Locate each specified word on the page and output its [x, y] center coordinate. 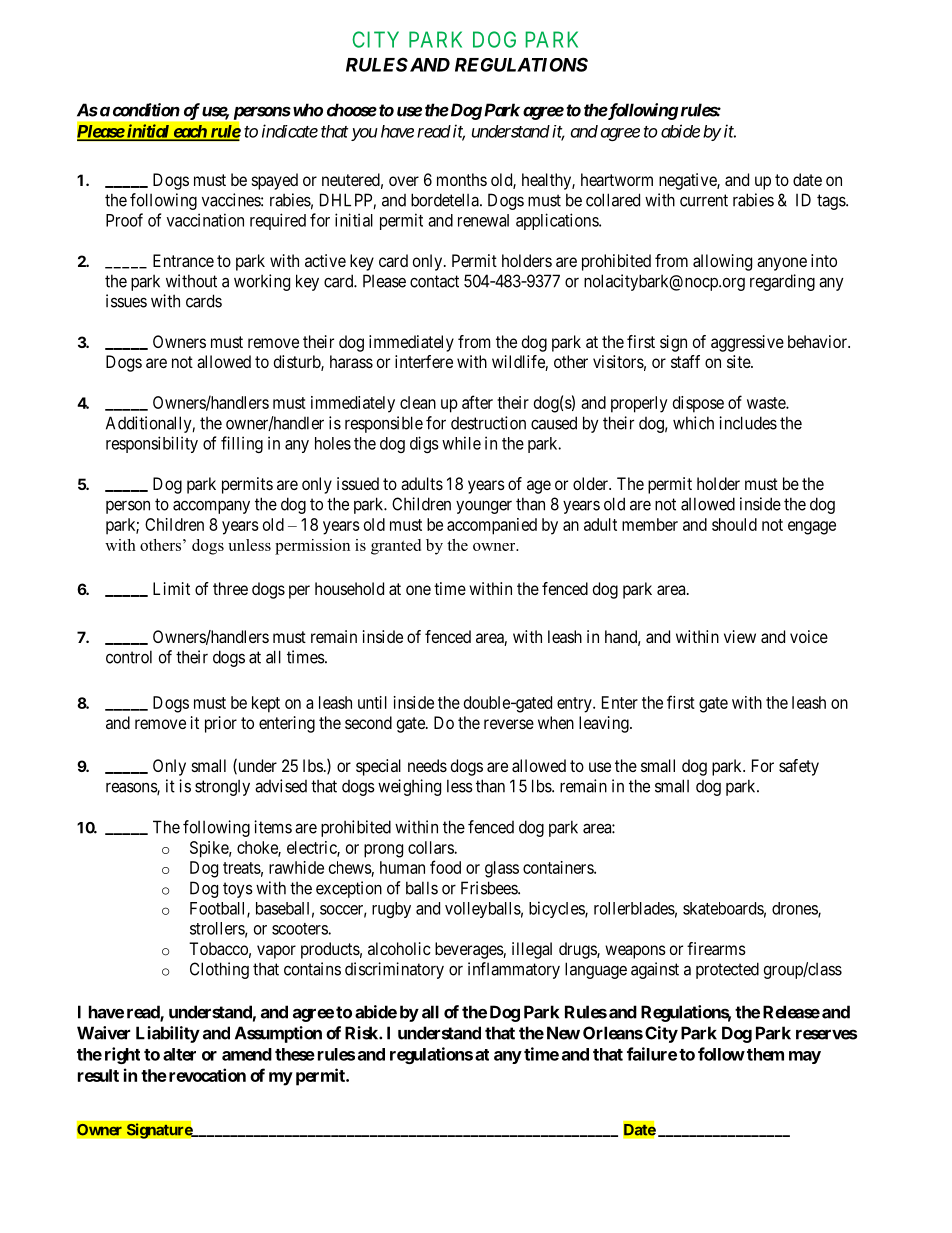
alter [179, 1054]
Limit [171, 588]
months [462, 179]
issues [126, 301]
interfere [424, 361]
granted [396, 547]
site [739, 361]
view [740, 636]
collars [431, 847]
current [704, 200]
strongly [222, 788]
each [189, 132]
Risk [362, 1033]
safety [799, 767]
